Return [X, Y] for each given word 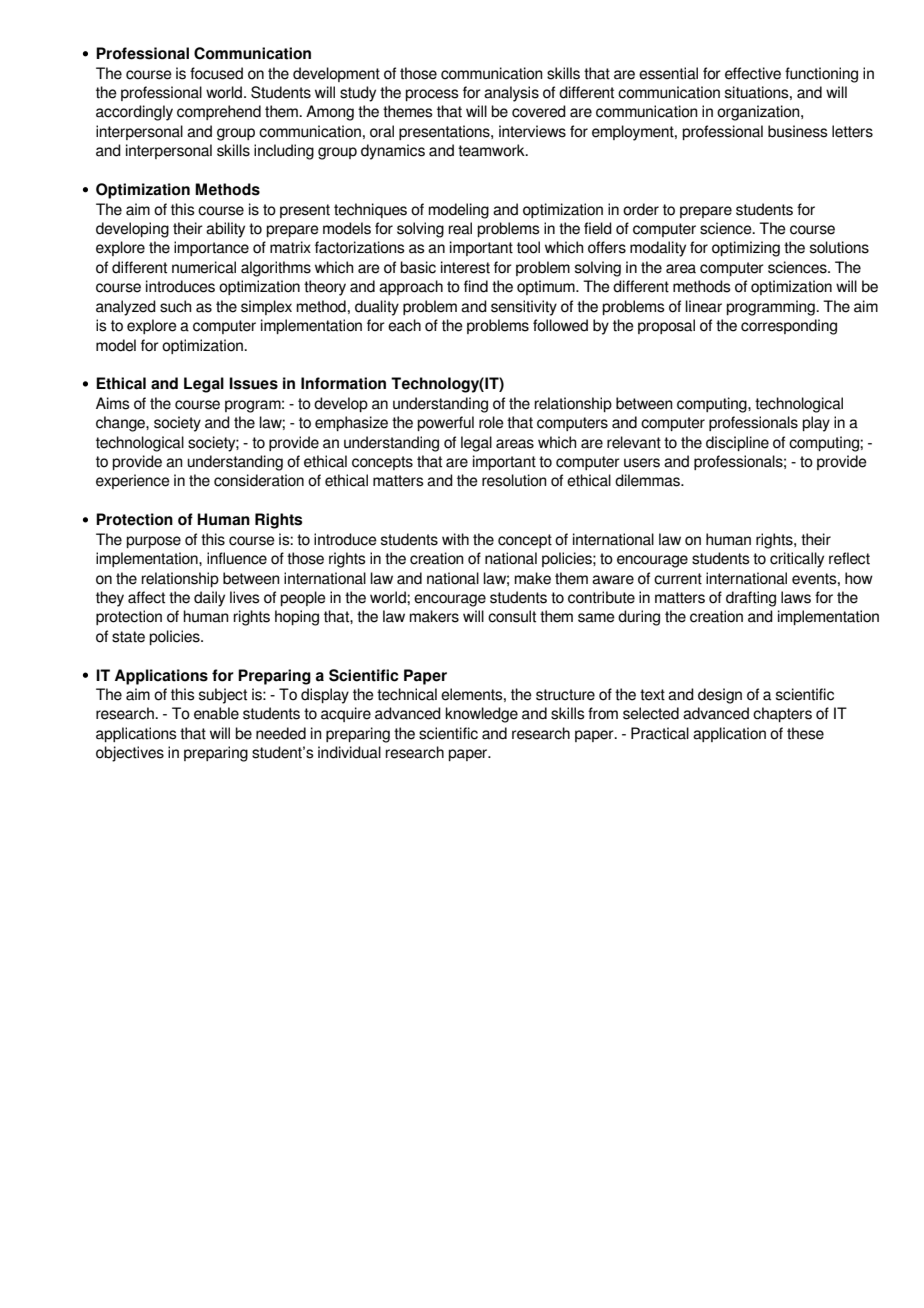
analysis [511, 94]
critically [797, 560]
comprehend [219, 112]
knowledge [482, 715]
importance [211, 248]
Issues [253, 383]
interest [465, 267]
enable [216, 713]
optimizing [746, 249]
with [455, 539]
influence [237, 558]
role [491, 422]
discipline [737, 443]
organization [759, 113]
